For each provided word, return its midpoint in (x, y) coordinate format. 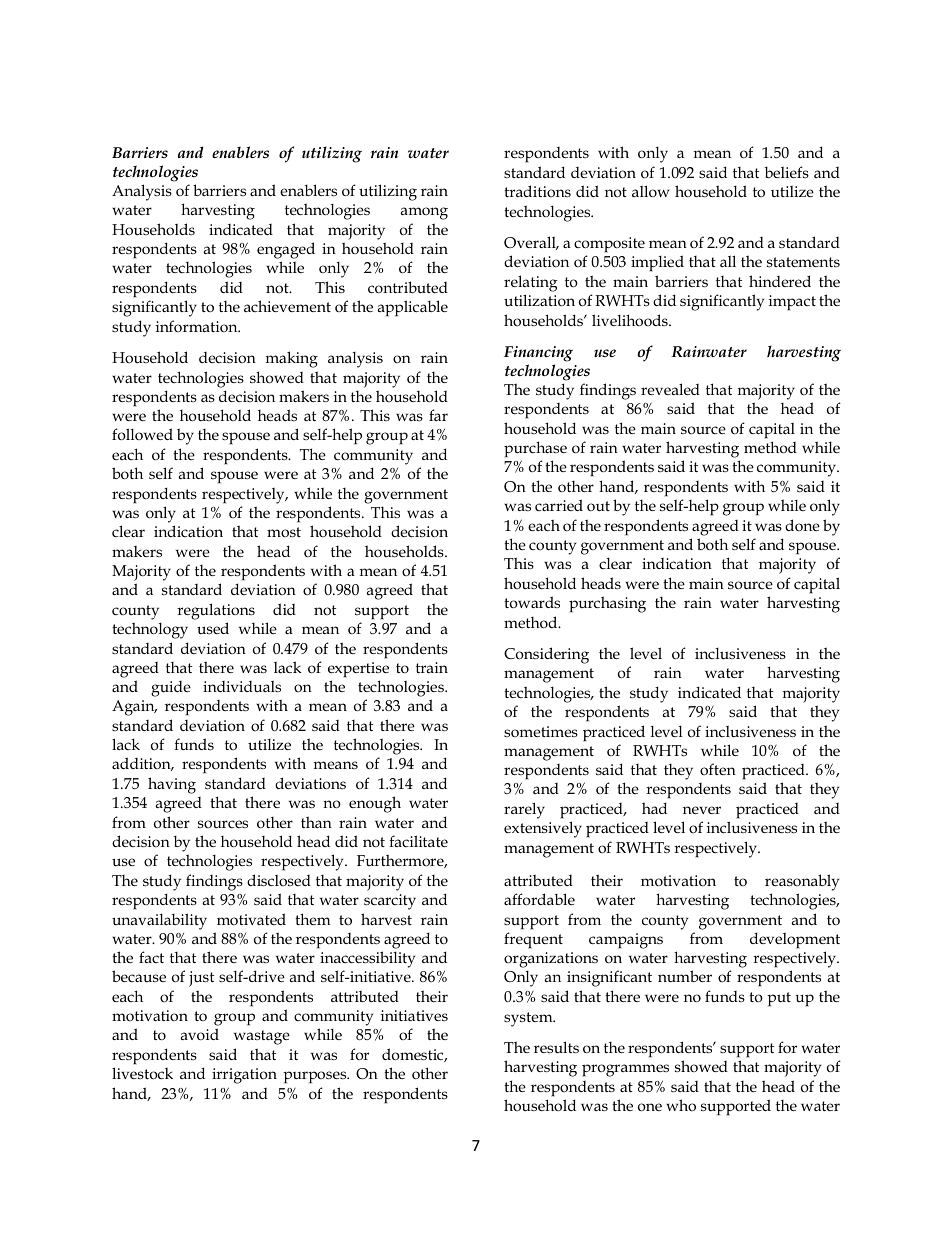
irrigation (244, 1076)
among (424, 213)
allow (650, 191)
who (681, 1105)
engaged (286, 250)
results (556, 1047)
